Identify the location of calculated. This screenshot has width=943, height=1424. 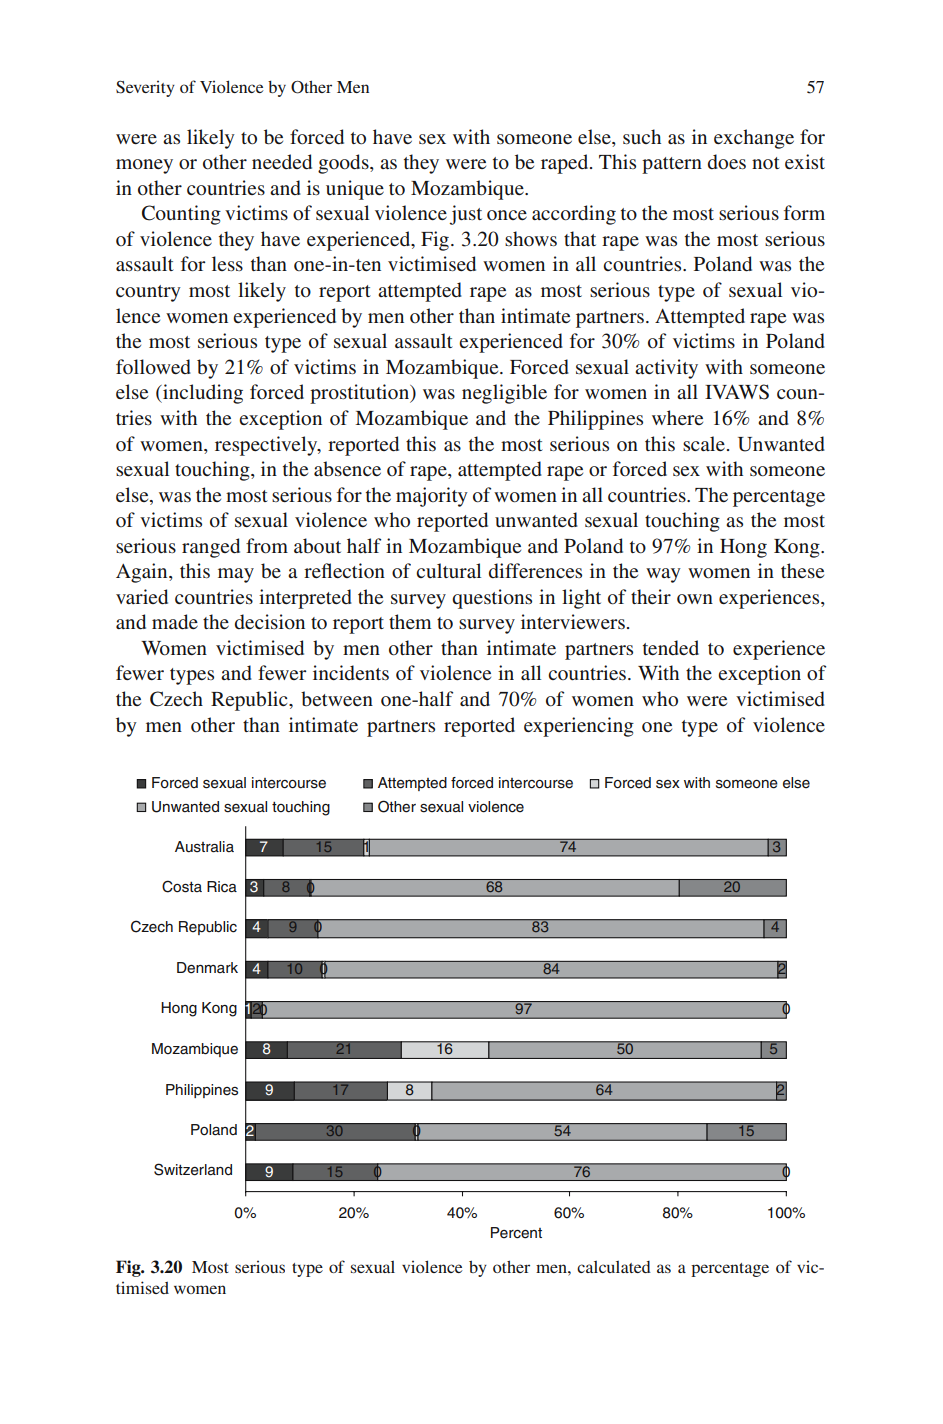
(614, 1267).
